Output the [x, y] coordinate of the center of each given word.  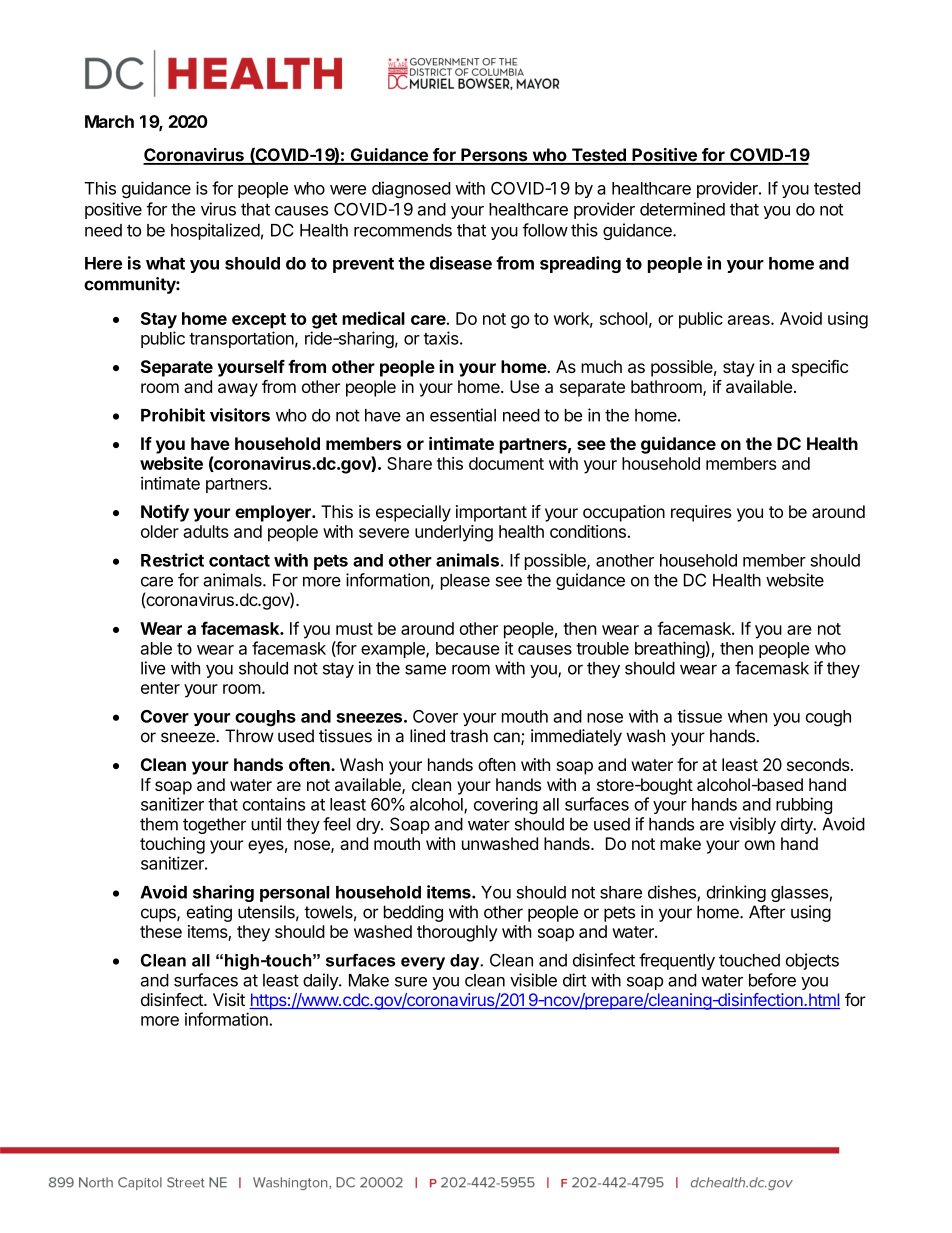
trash [469, 736]
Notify [165, 513]
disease [461, 263]
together [214, 826]
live [153, 668]
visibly [752, 825]
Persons [494, 156]
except [259, 321]
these [161, 931]
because [468, 648]
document [506, 463]
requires [701, 513]
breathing [670, 650]
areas [750, 320]
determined [682, 209]
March [109, 121]
